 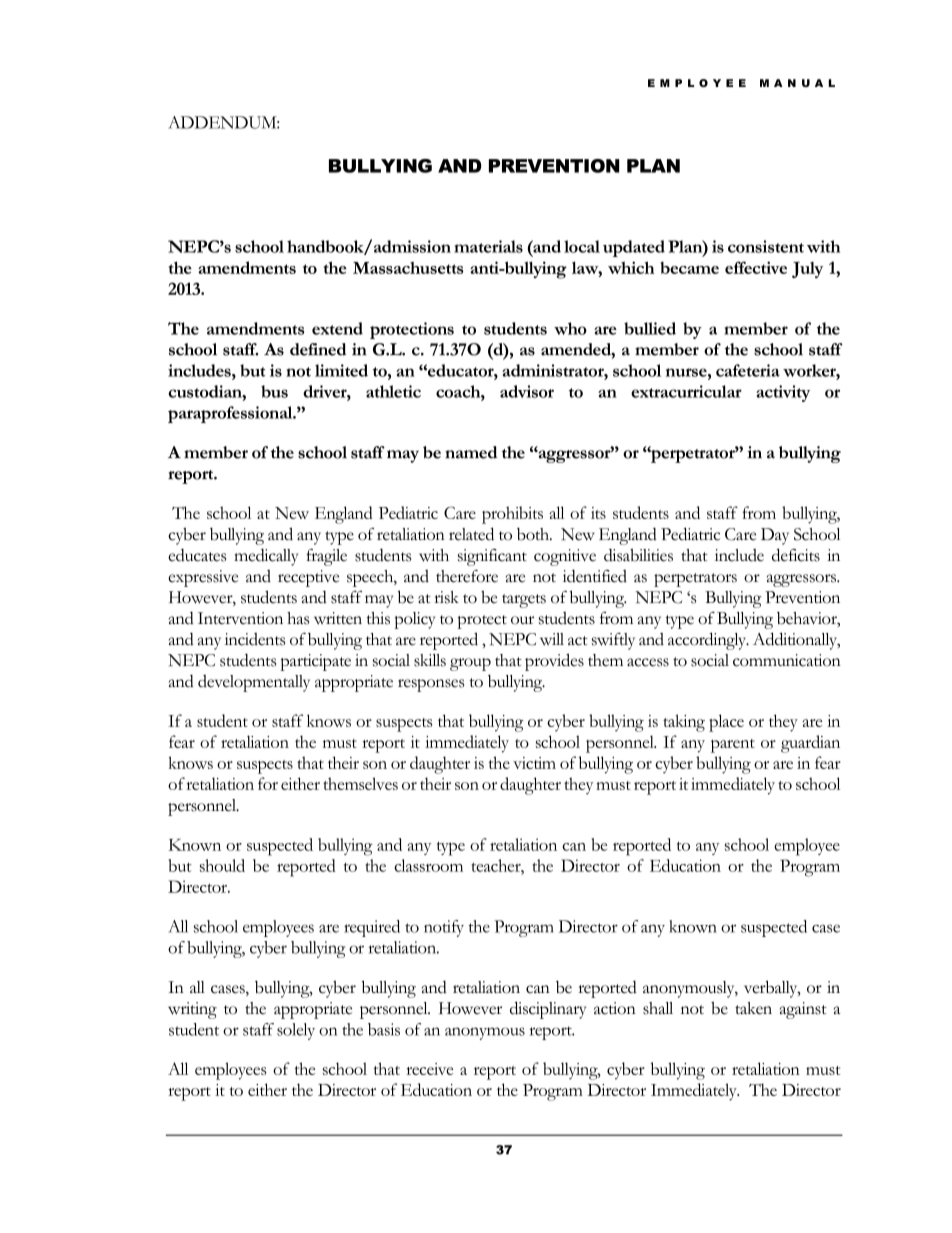 What do you see at coordinates (756, 267) in the screenshot?
I see `effective` at bounding box center [756, 267].
